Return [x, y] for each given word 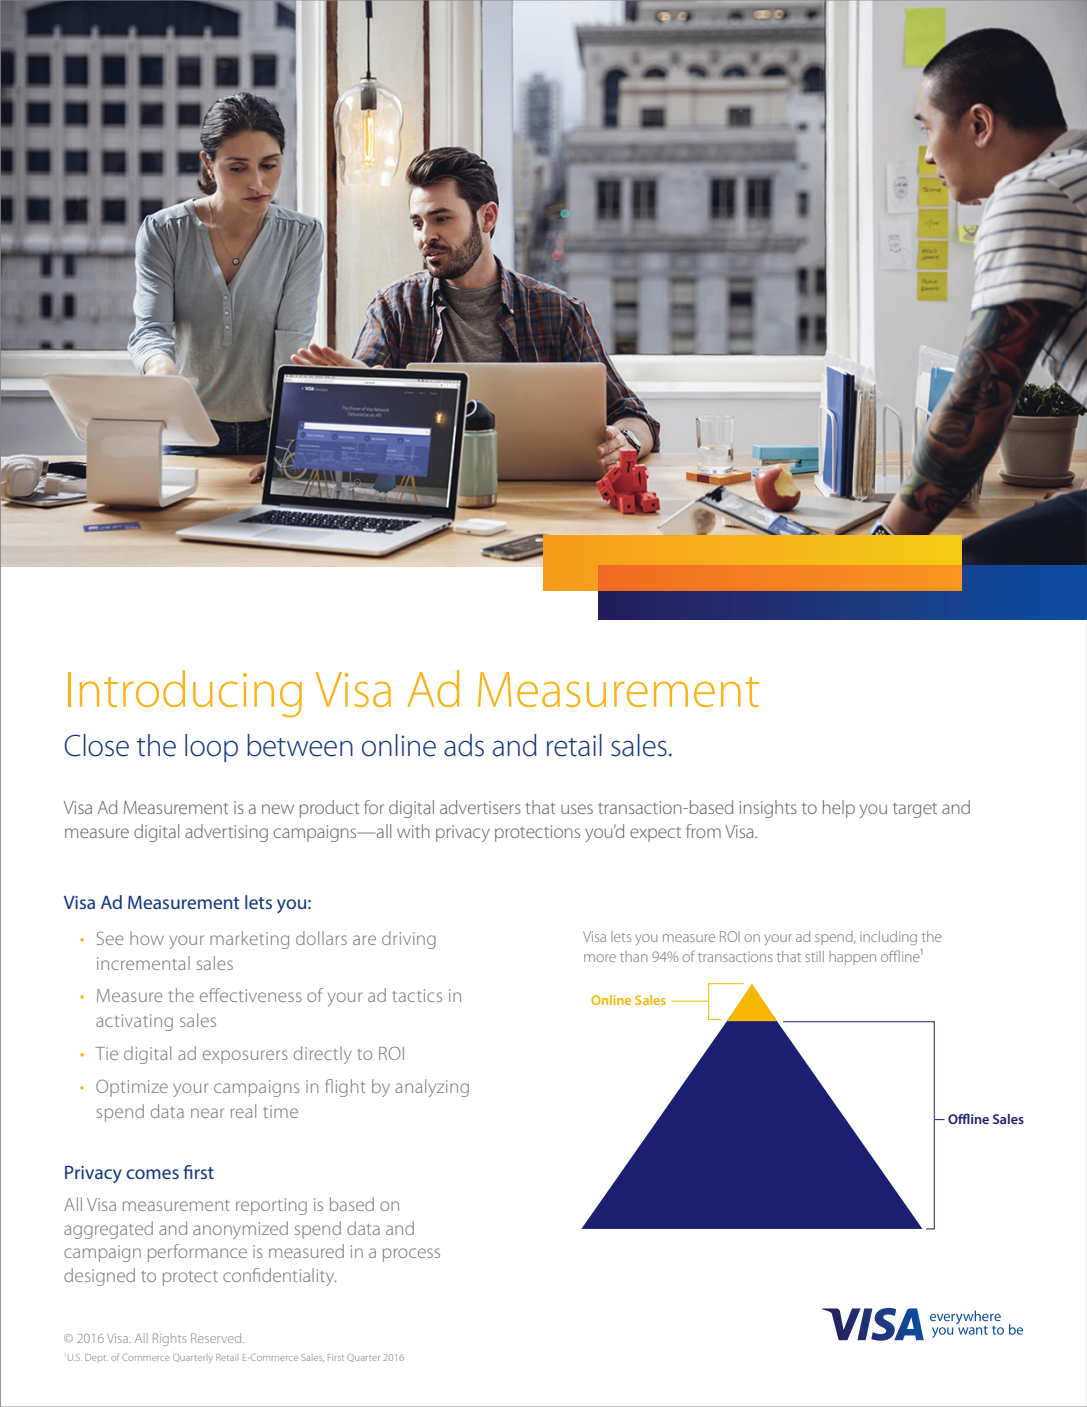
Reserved [217, 1338]
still [814, 956]
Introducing [185, 694]
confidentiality [279, 1277]
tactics [417, 995]
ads [464, 745]
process [411, 1255]
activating [134, 1022]
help [839, 809]
